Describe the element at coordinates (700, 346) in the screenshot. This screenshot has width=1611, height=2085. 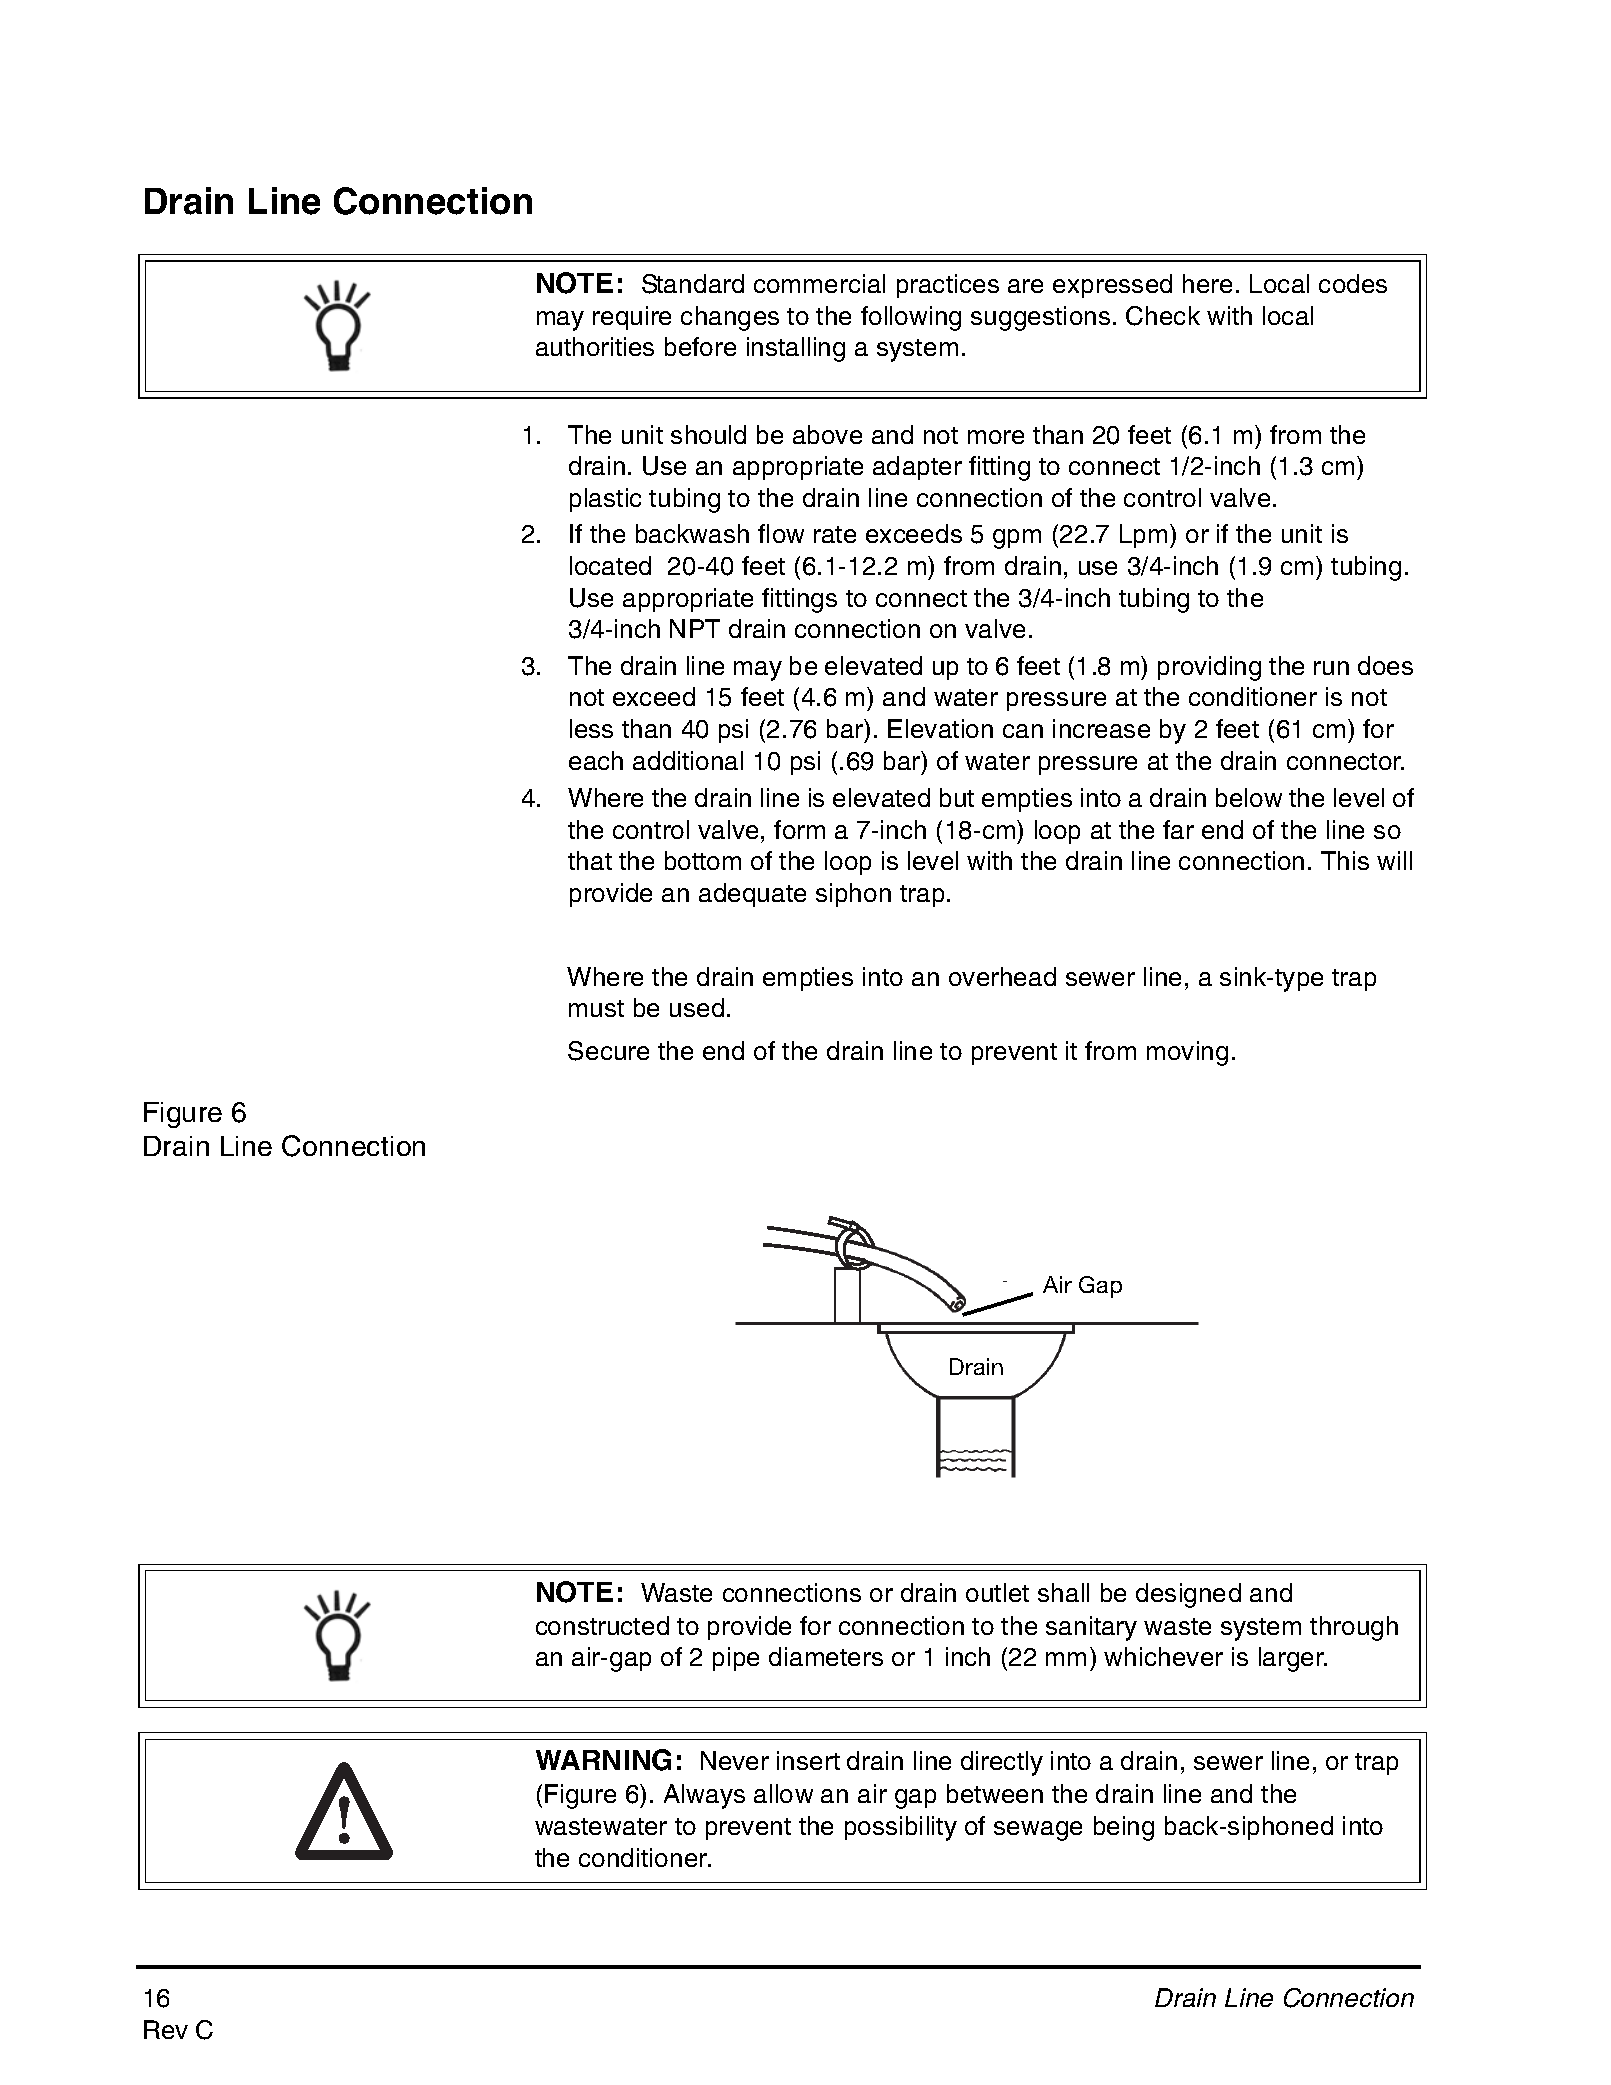
I see `before` at that location.
